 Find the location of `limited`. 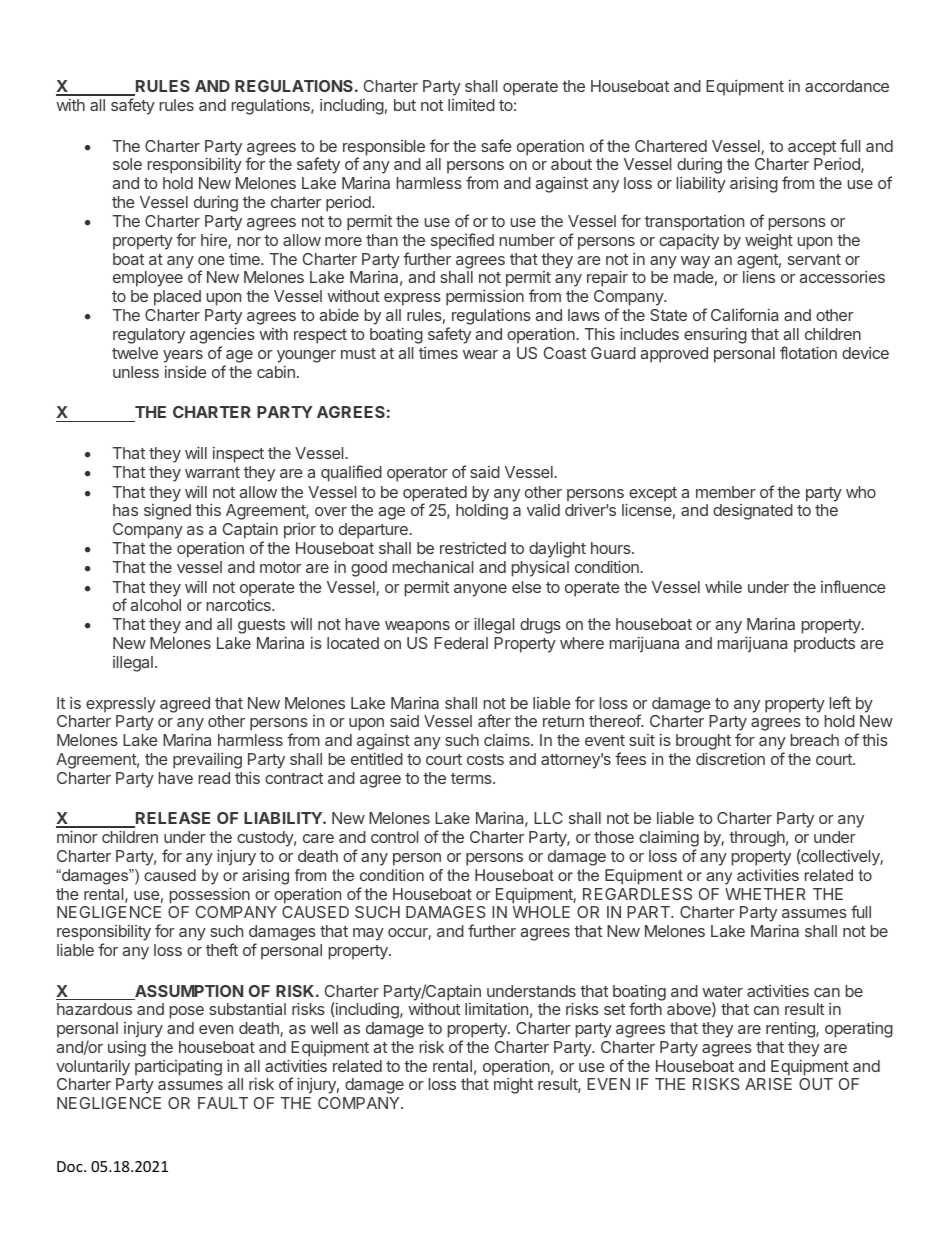

limited is located at coordinates (471, 105).
